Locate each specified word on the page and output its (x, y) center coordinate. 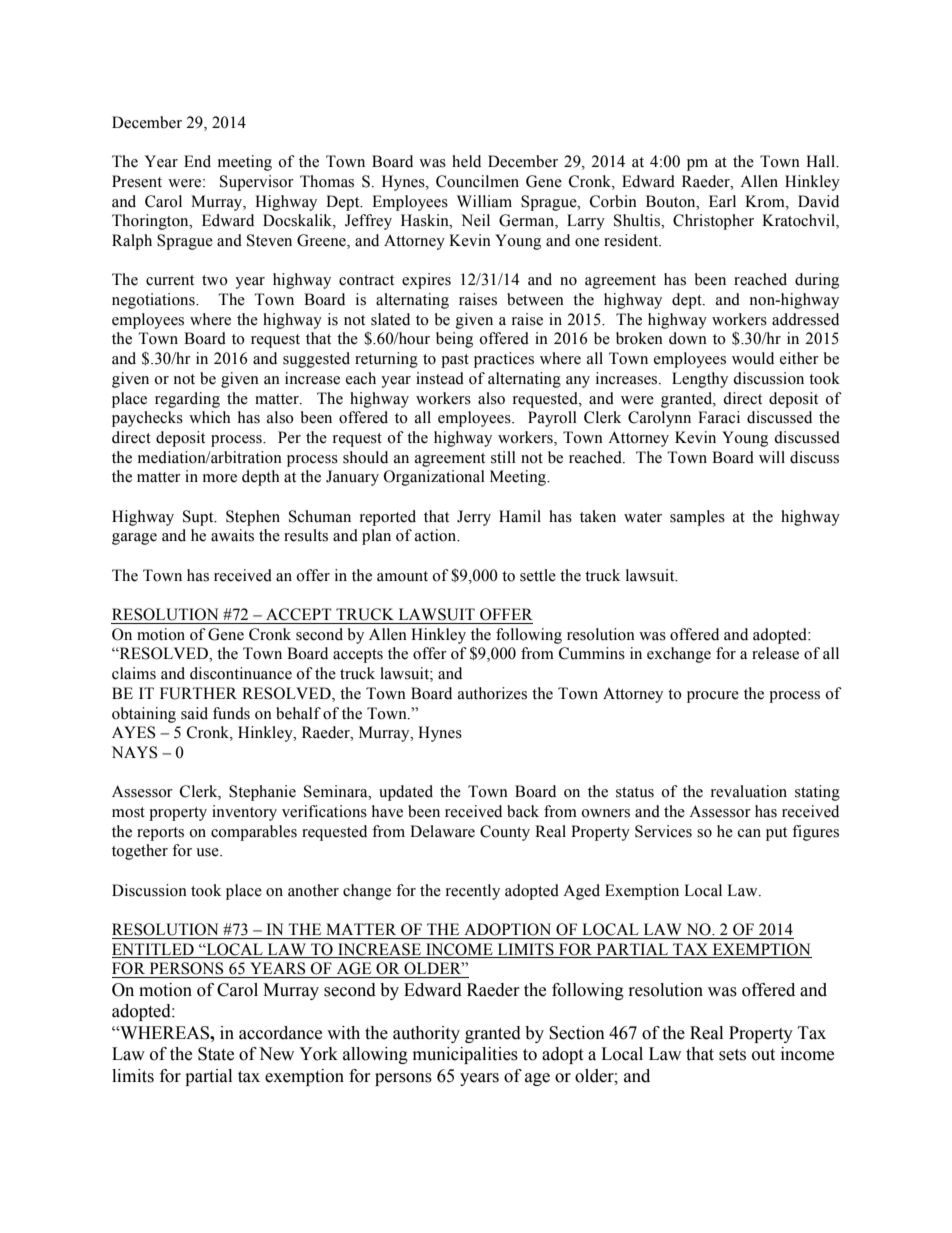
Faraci (719, 417)
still (503, 457)
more (220, 478)
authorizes (492, 693)
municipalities (465, 1055)
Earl (722, 201)
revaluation (749, 791)
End (197, 161)
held (466, 161)
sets (732, 1055)
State (216, 1054)
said (194, 713)
